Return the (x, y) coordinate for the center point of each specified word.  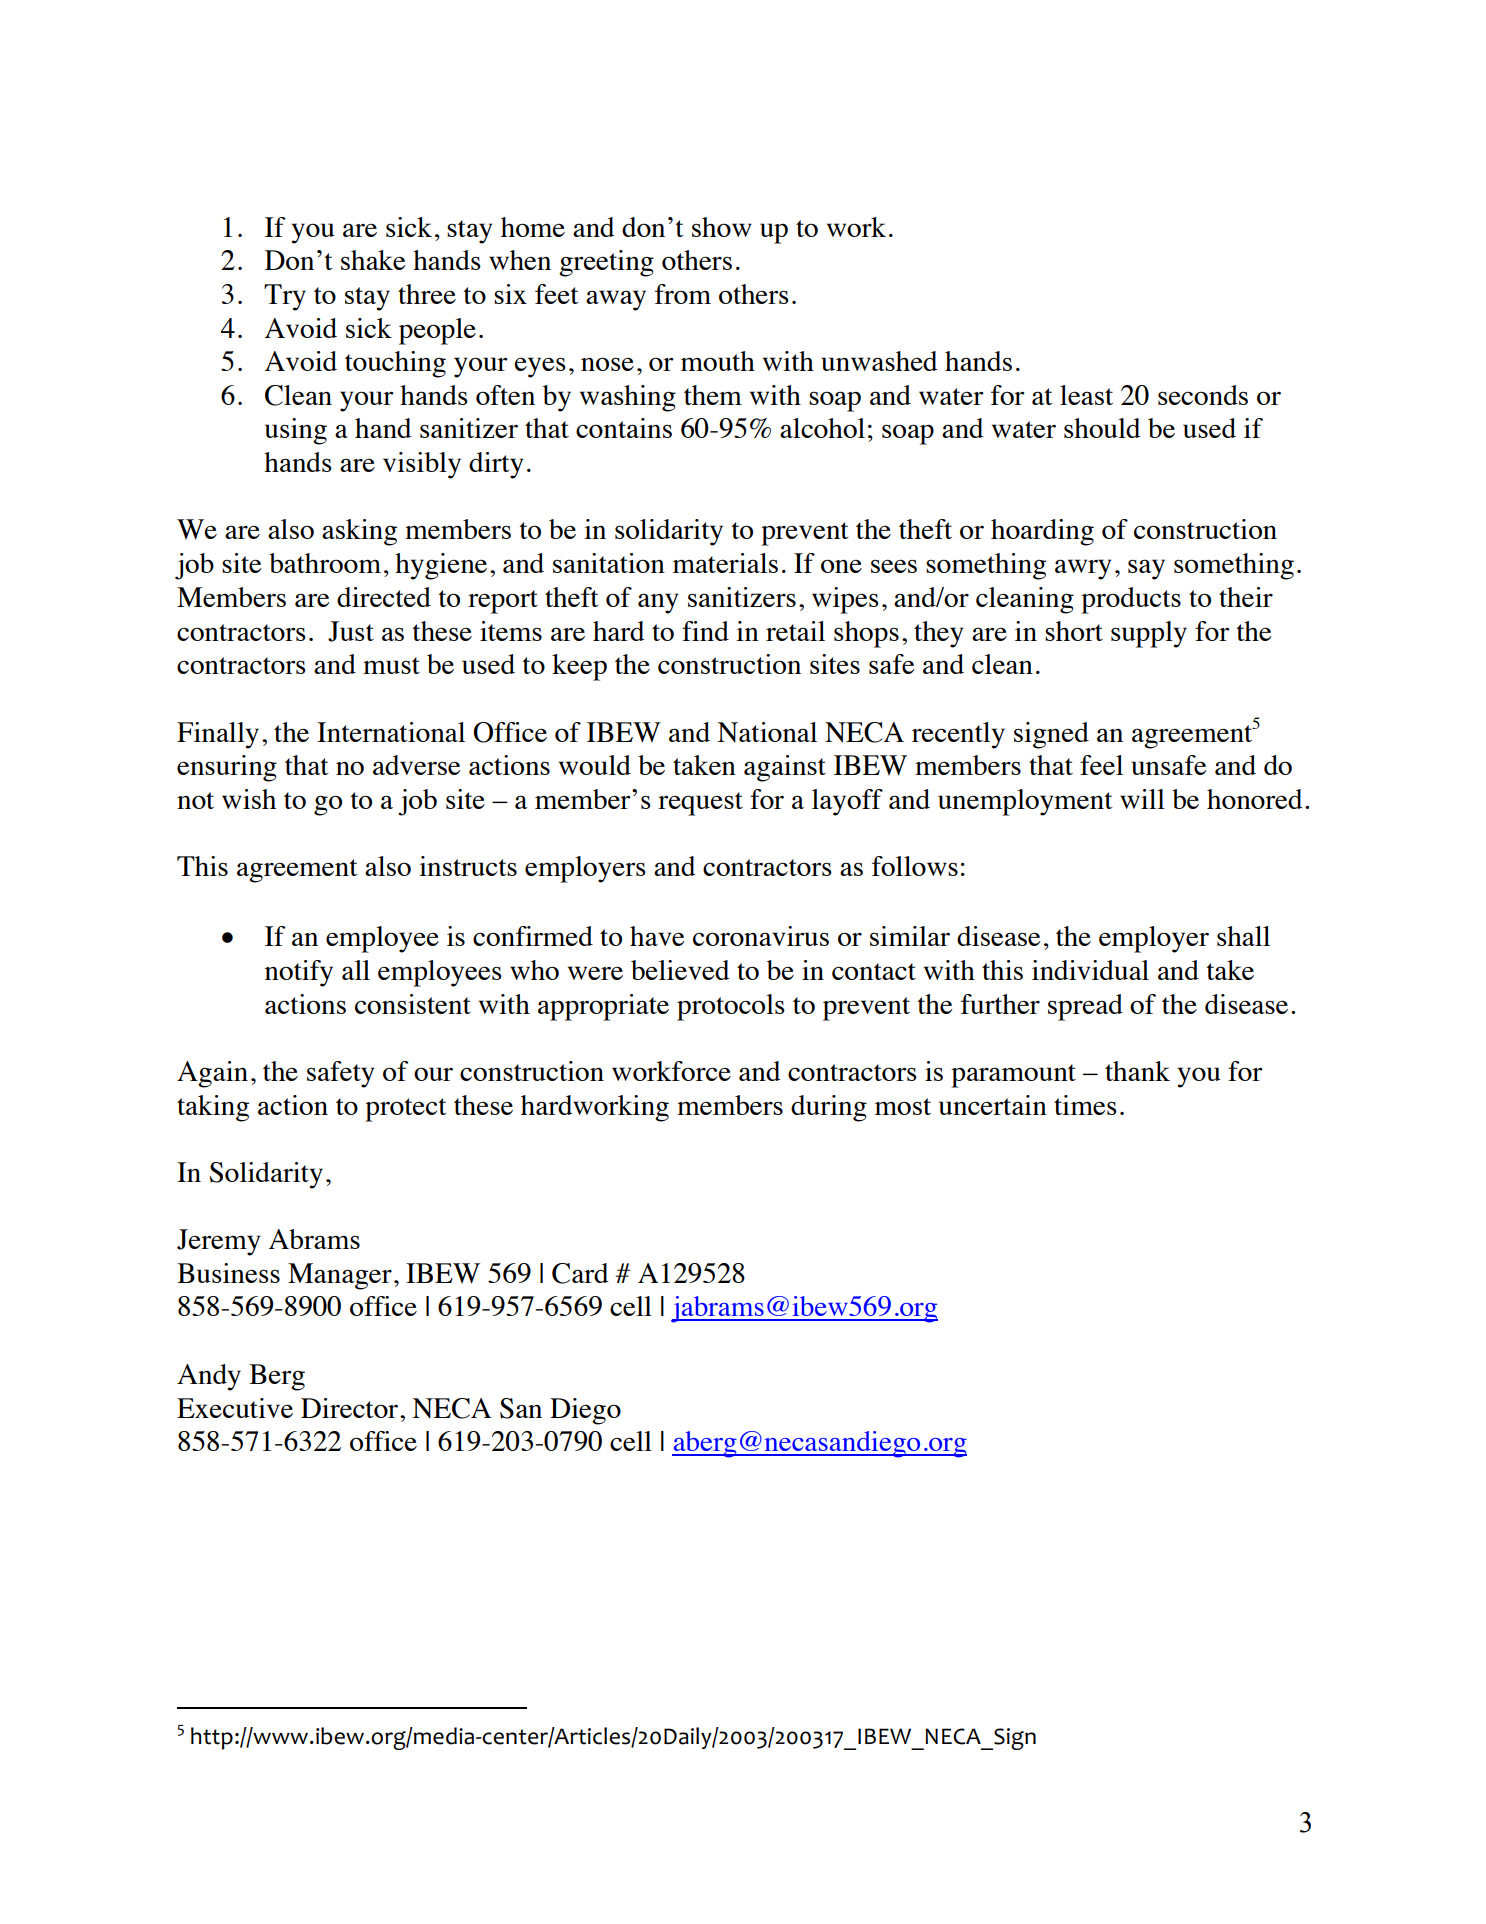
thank (1137, 1071)
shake (373, 260)
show (722, 227)
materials (725, 563)
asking (359, 532)
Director (351, 1408)
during (829, 1108)
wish (249, 799)
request (700, 804)
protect (406, 1110)
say (1146, 569)
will (1142, 799)
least (1086, 395)
